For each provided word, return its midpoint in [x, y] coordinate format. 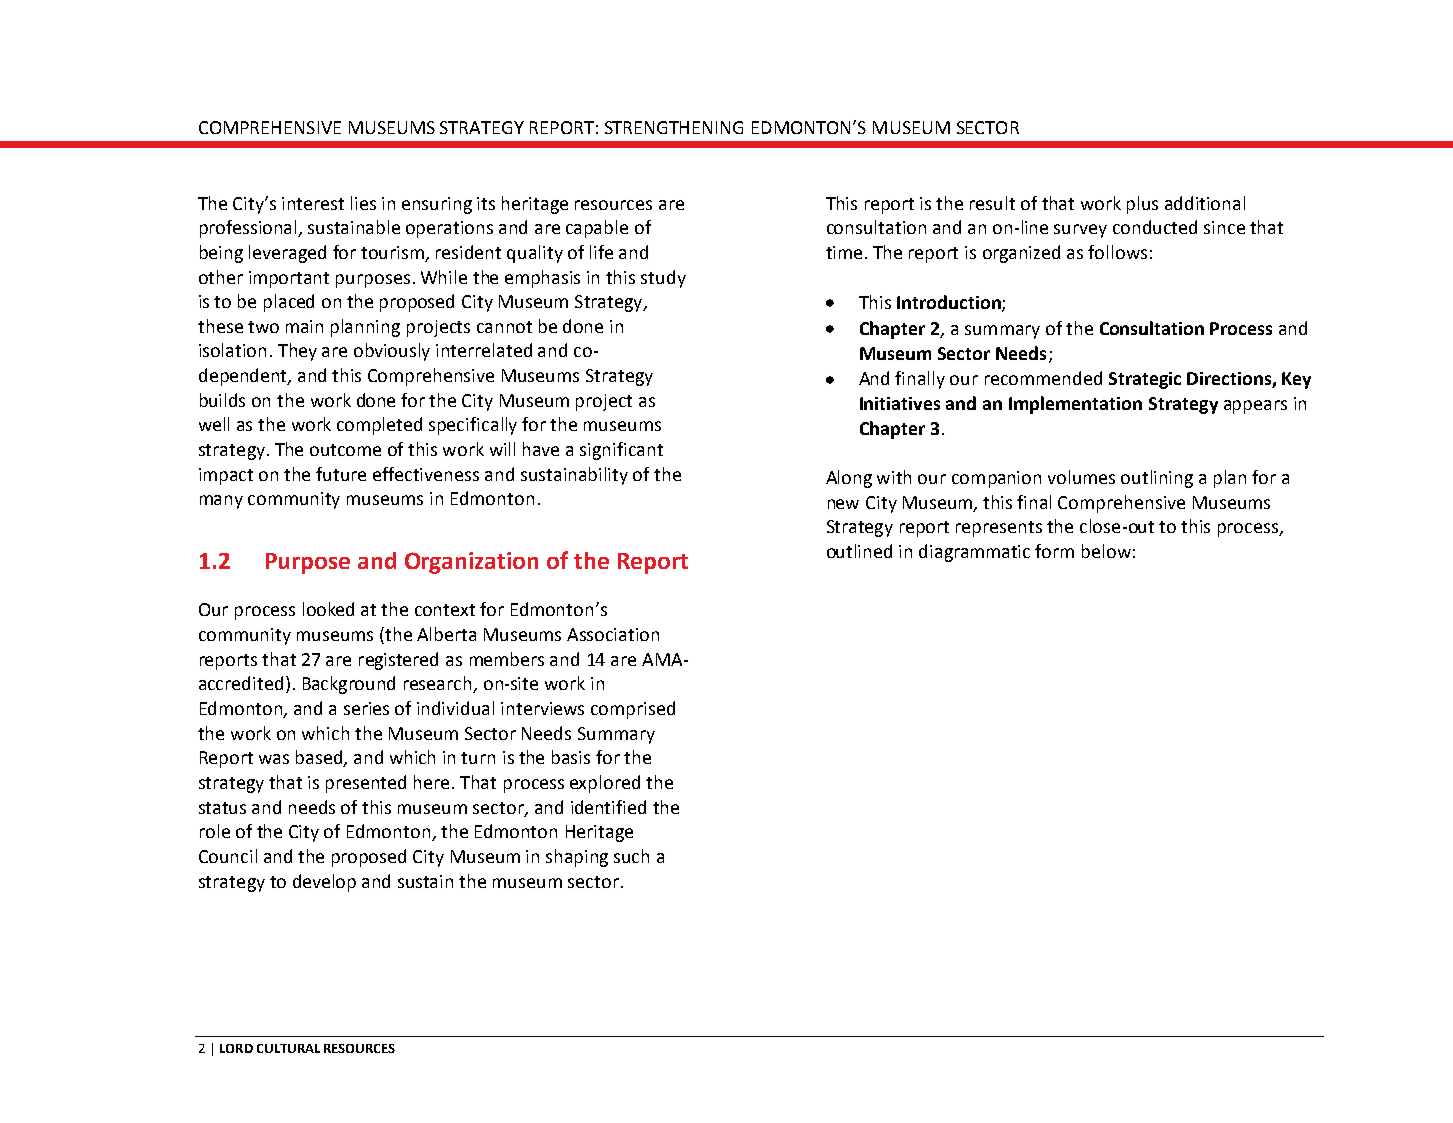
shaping [577, 858]
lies [363, 203]
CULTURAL [288, 1048]
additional [1205, 203]
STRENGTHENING [674, 127]
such [631, 856]
